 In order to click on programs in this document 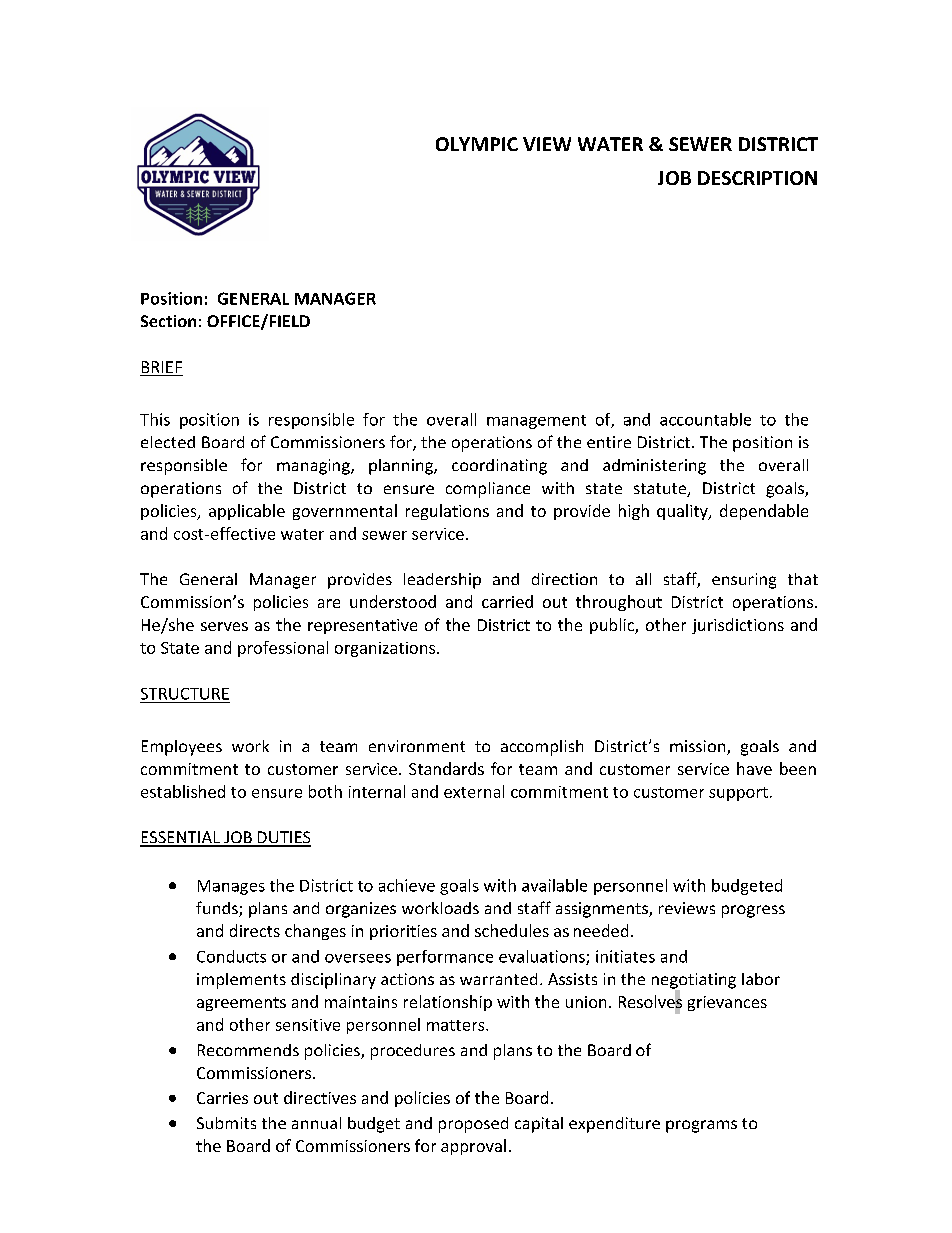, I will do `click(701, 1126)`.
